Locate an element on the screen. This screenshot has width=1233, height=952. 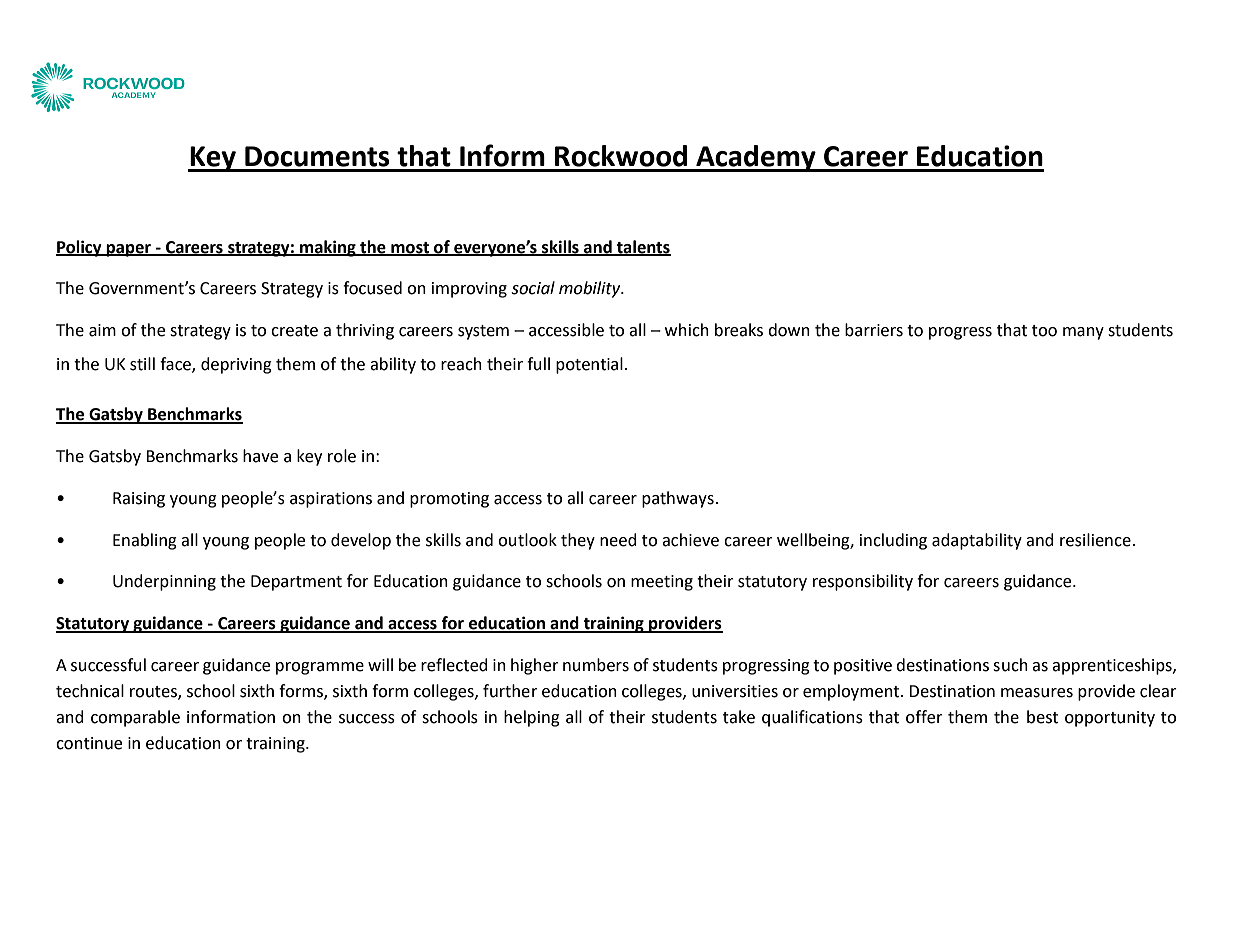
paper is located at coordinates (129, 250).
